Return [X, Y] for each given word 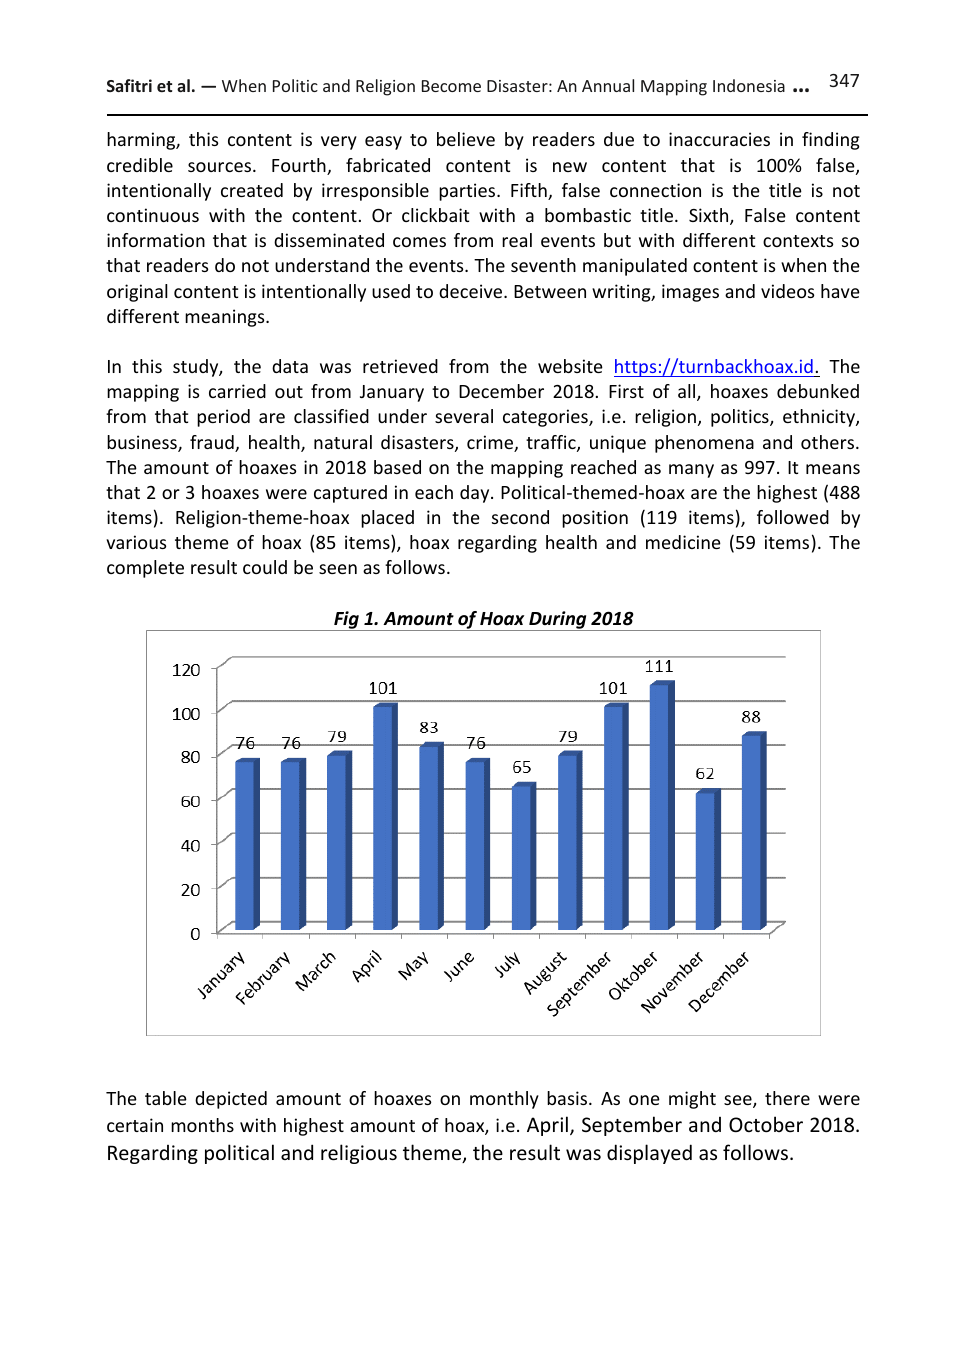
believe [466, 139]
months [202, 1125]
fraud [213, 443]
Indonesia [749, 85]
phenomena [704, 444]
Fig [346, 621]
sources [219, 167]
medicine [683, 542]
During [558, 621]
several [464, 416]
